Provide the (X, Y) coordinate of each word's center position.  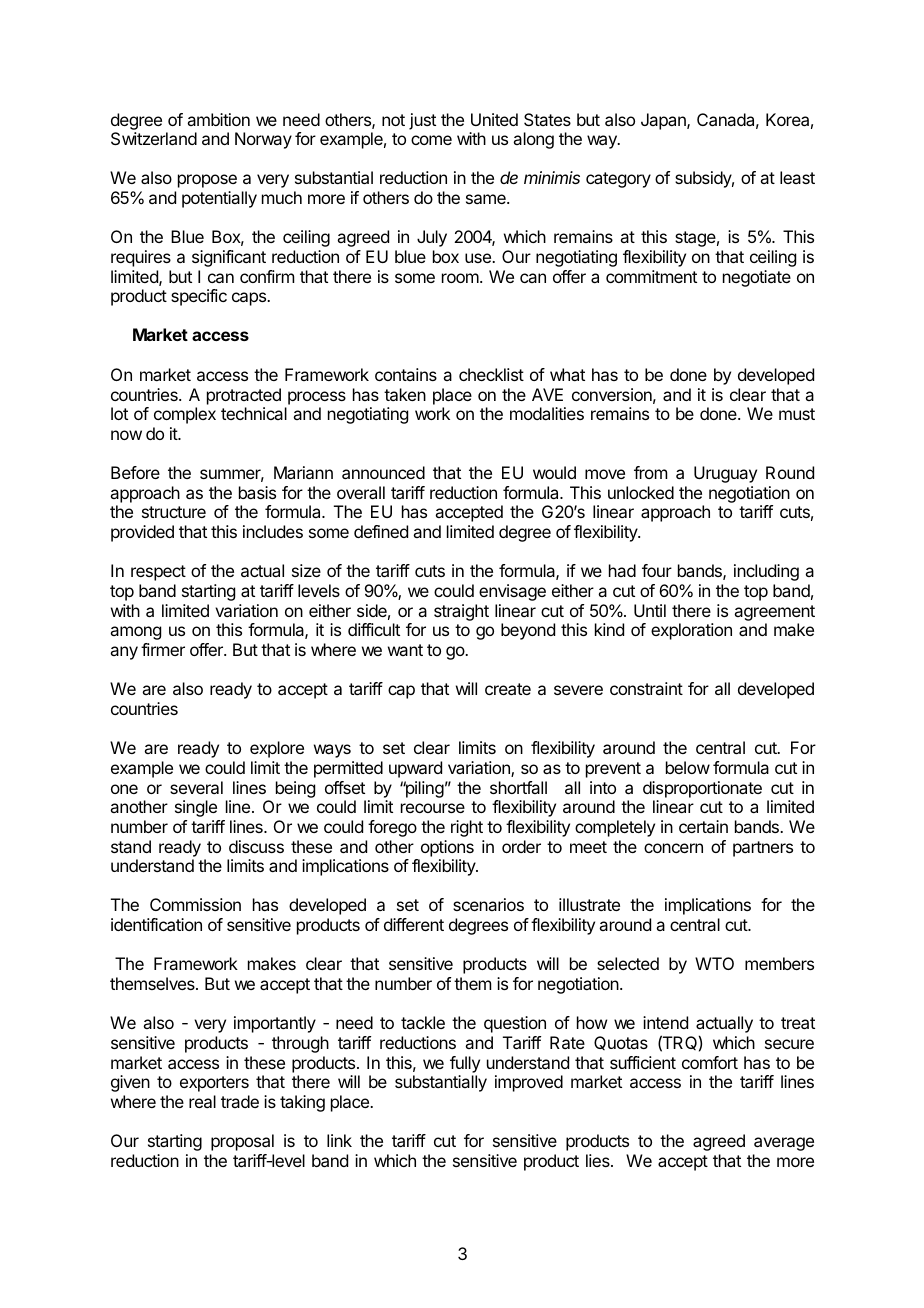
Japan (664, 121)
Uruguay (725, 474)
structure (174, 512)
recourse (433, 808)
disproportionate (702, 789)
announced (383, 472)
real (202, 1101)
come (431, 140)
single (196, 808)
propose (207, 181)
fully (465, 1064)
